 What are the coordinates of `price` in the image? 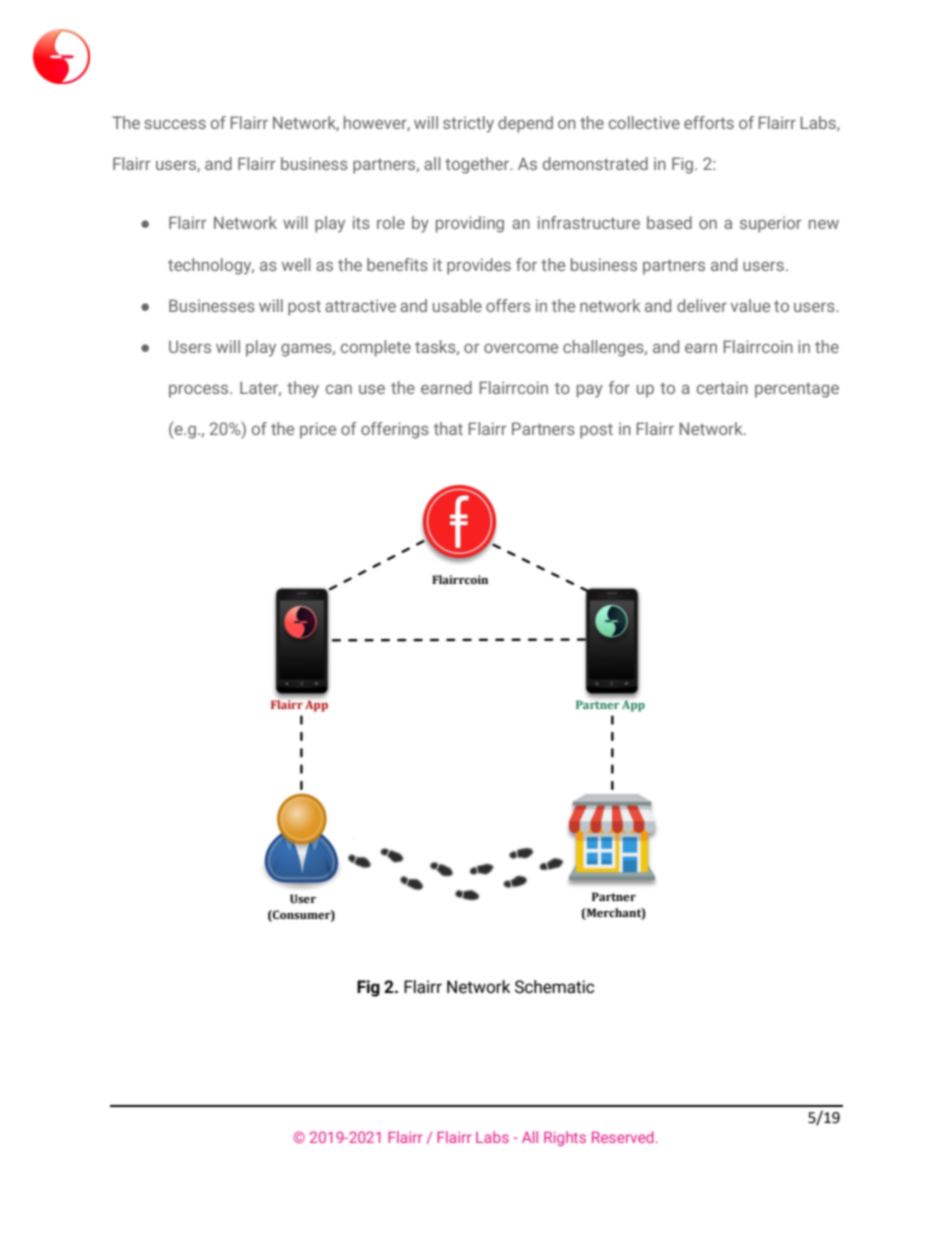 It's located at (318, 430).
